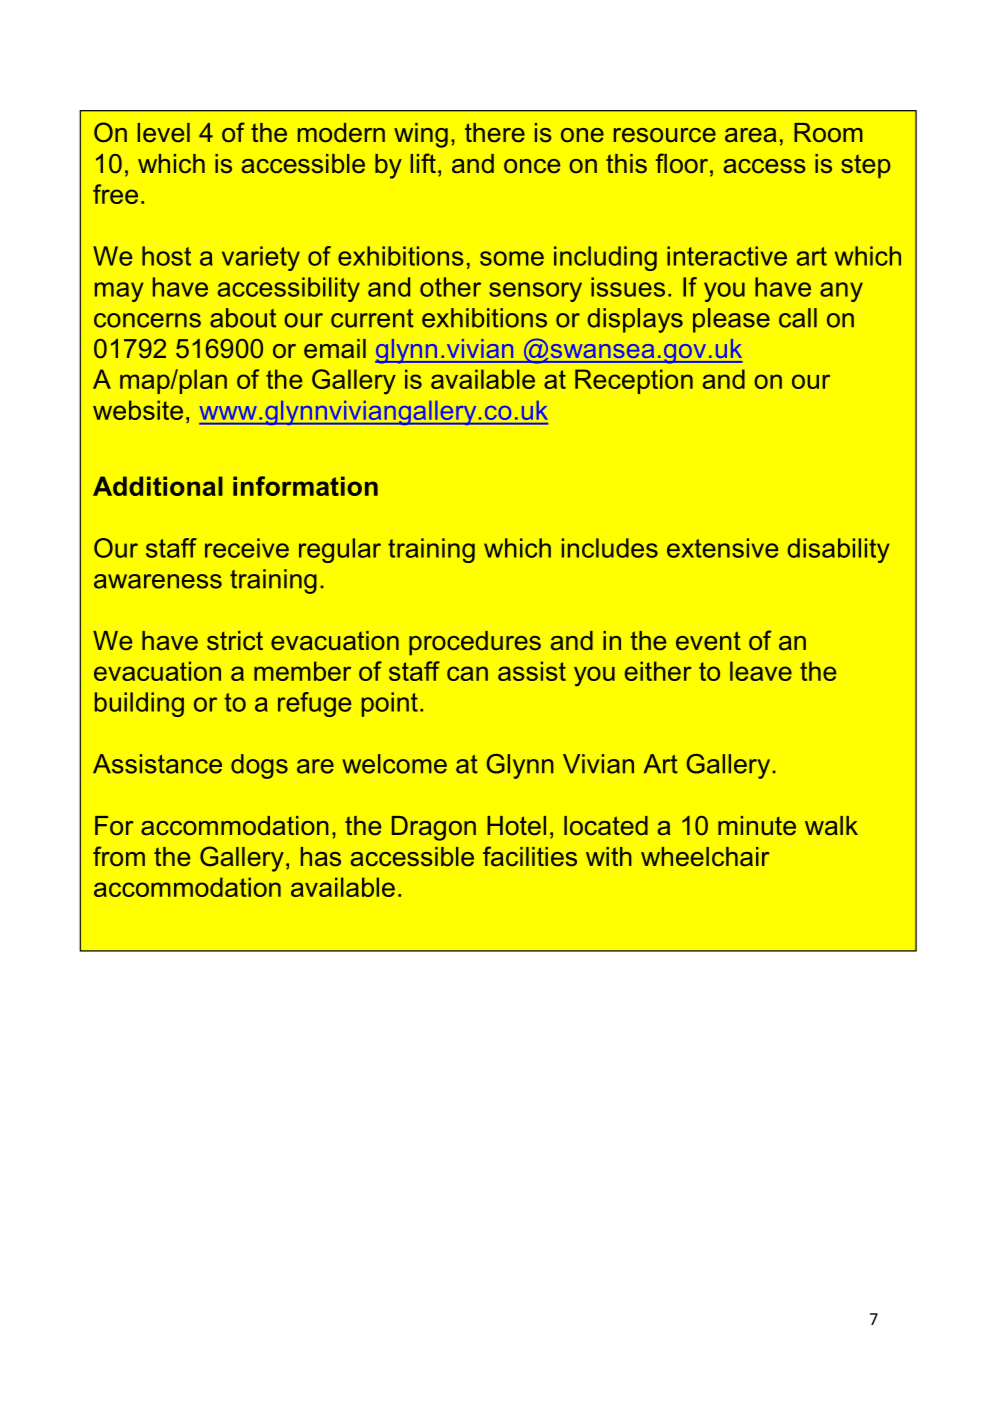  I want to click on Reception, so click(634, 381).
